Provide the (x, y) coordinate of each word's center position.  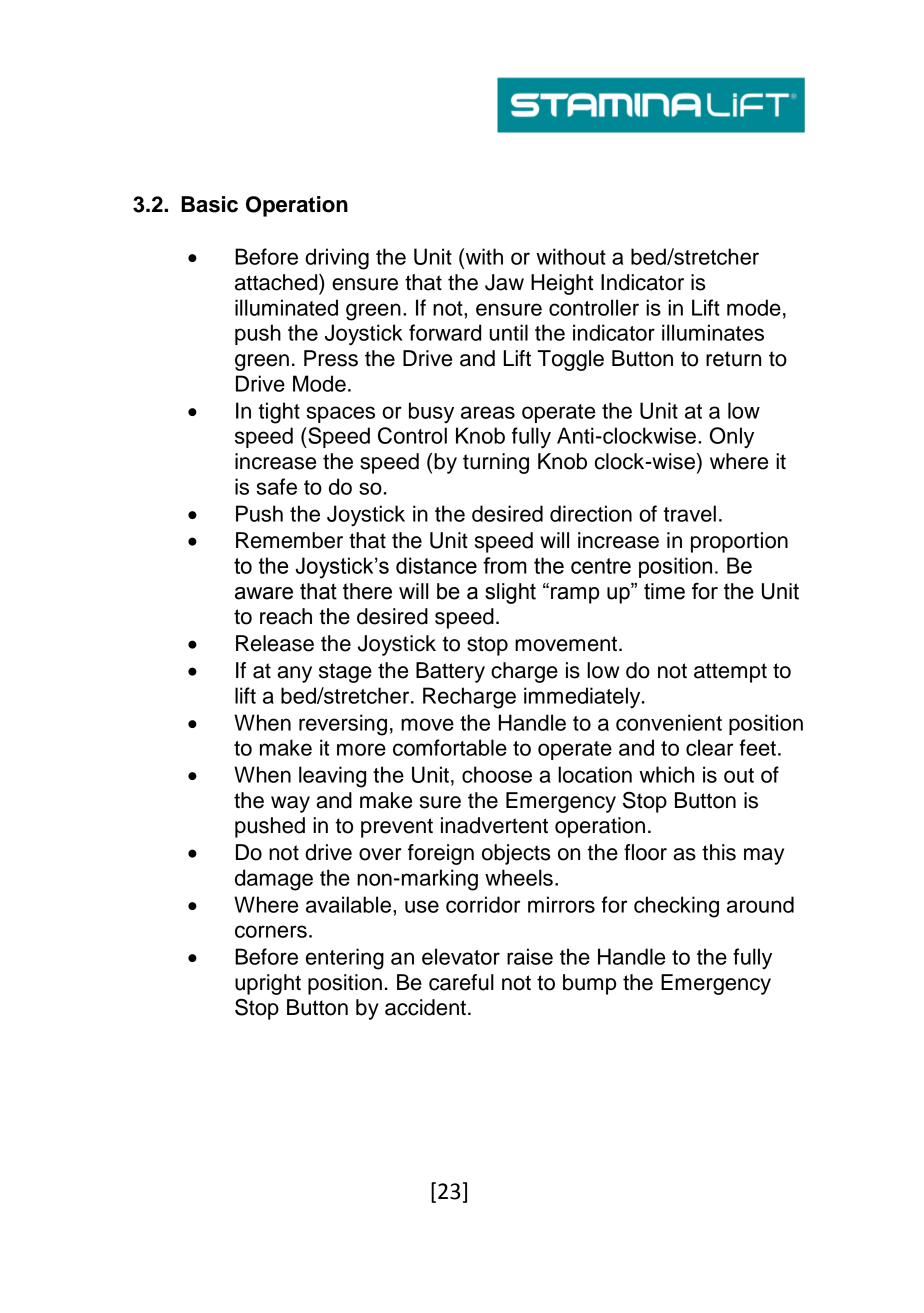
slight (510, 593)
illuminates (713, 332)
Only (732, 437)
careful (461, 982)
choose (497, 774)
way (290, 804)
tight (279, 413)
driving (337, 259)
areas (488, 412)
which (666, 774)
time (664, 591)
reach (286, 616)
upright (268, 984)
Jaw (504, 282)
